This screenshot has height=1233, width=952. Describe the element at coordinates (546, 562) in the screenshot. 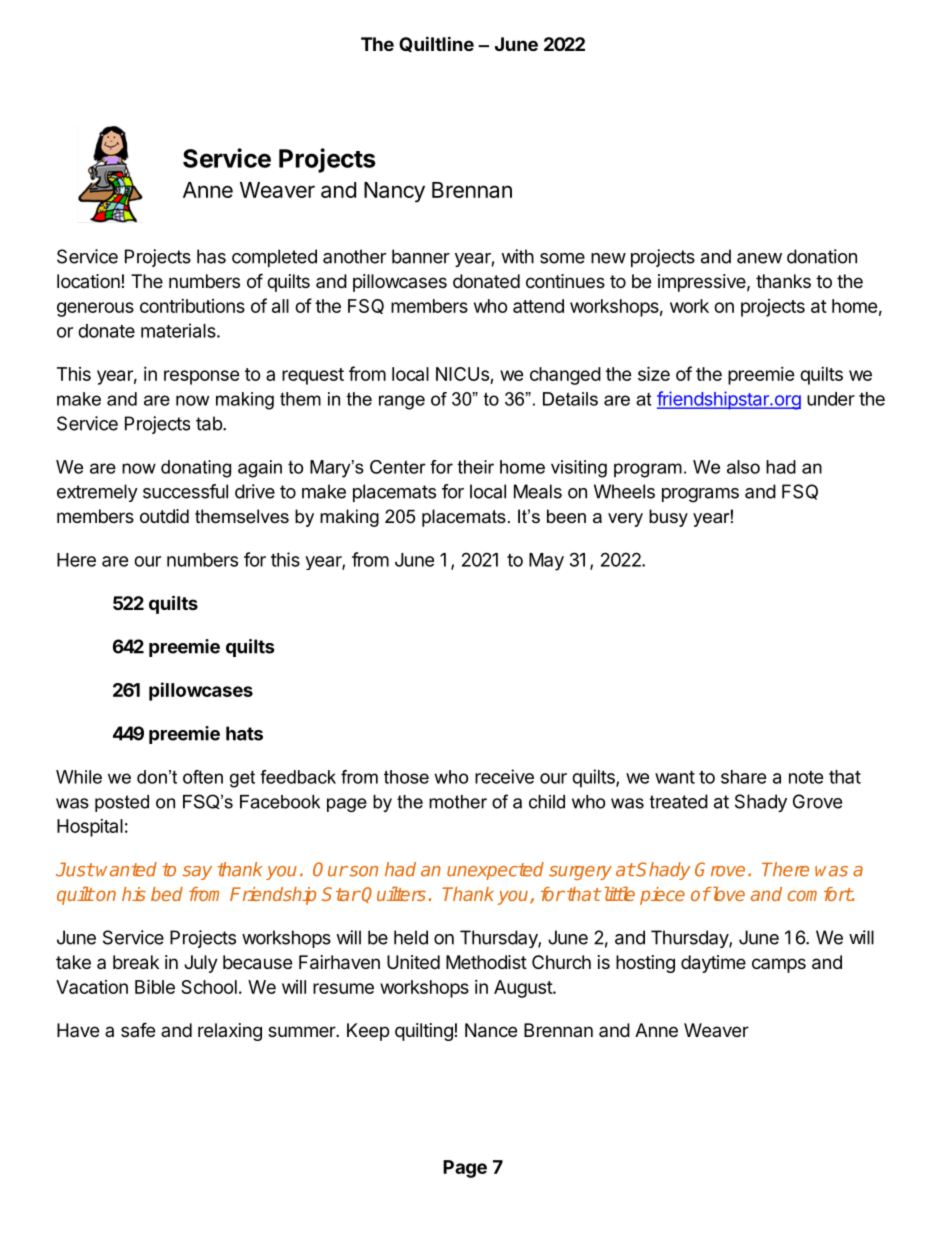

I see `May` at that location.
